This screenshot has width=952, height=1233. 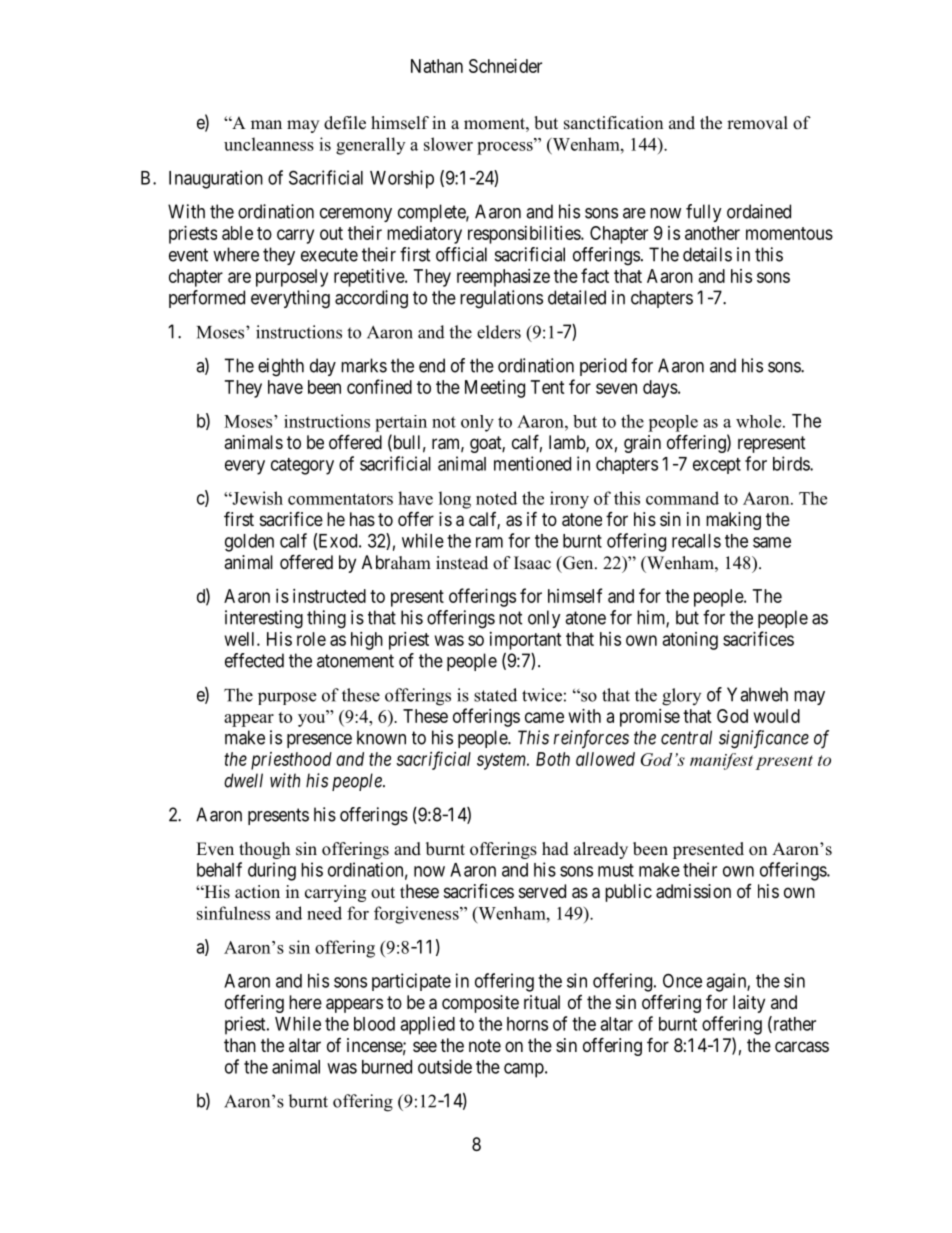 What do you see at coordinates (505, 66) in the screenshot?
I see `Schneider` at bounding box center [505, 66].
